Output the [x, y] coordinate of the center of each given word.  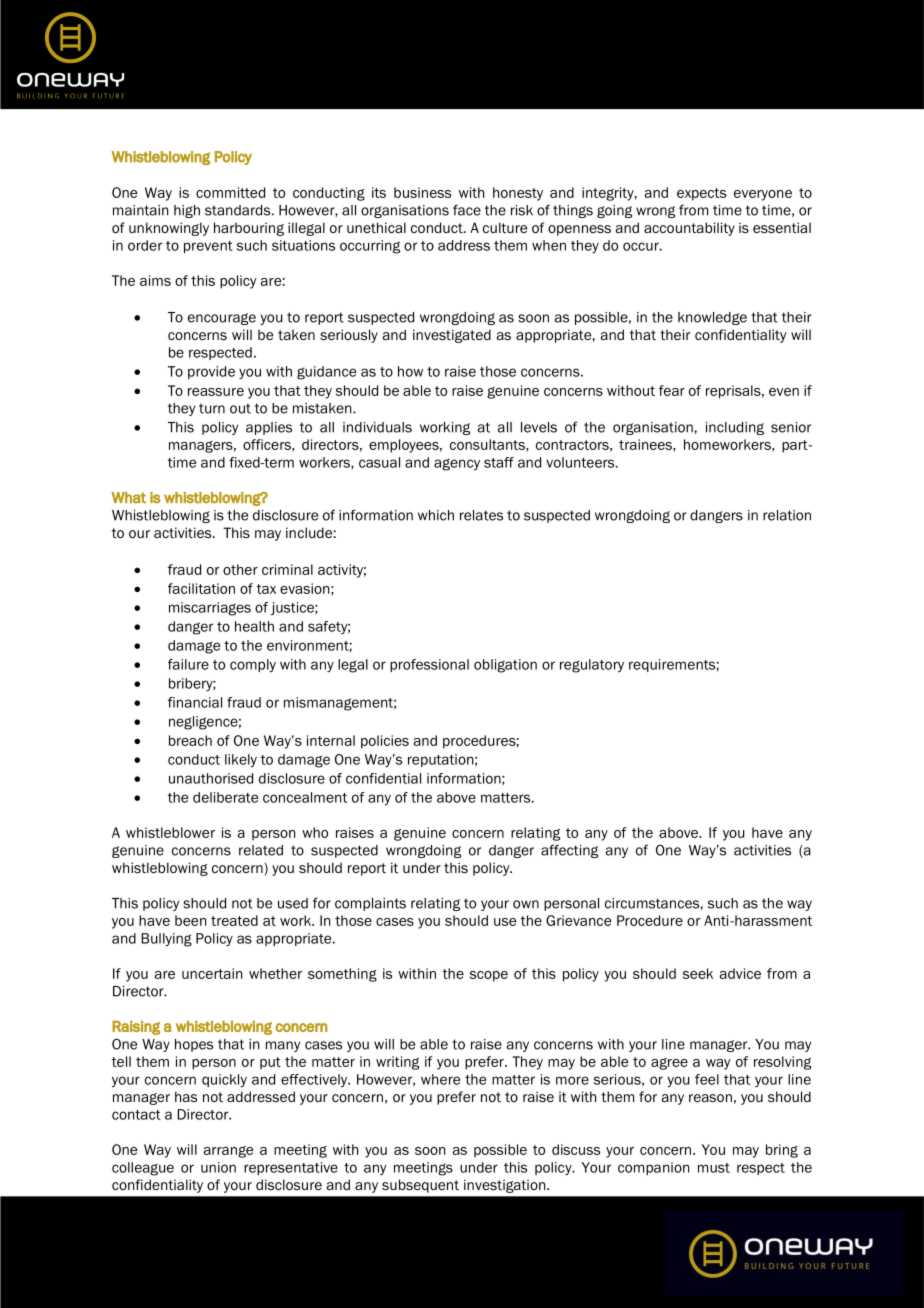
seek [698, 973]
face [467, 210]
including [735, 428]
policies [385, 742]
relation [787, 515]
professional [429, 665]
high [187, 211]
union [218, 1167]
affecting [569, 851]
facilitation [201, 588]
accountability [689, 229]
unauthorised [211, 778]
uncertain [212, 973]
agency [457, 464]
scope [489, 976]
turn [212, 408]
